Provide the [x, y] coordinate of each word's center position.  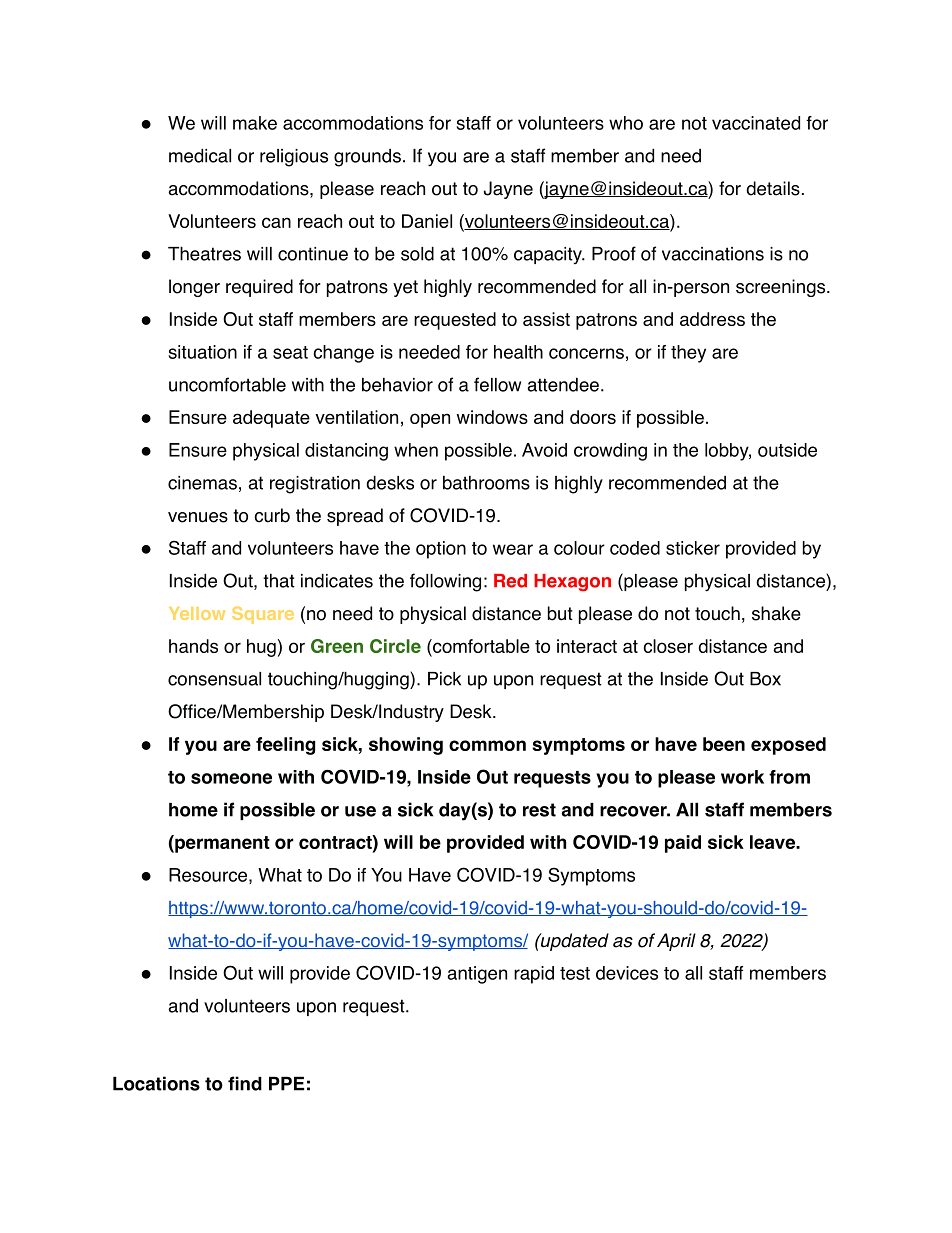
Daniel [427, 221]
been [724, 744]
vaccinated [756, 123]
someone [231, 778]
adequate [271, 419]
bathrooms [486, 482]
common [487, 745]
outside [787, 450]
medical [200, 155]
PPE [286, 1083]
